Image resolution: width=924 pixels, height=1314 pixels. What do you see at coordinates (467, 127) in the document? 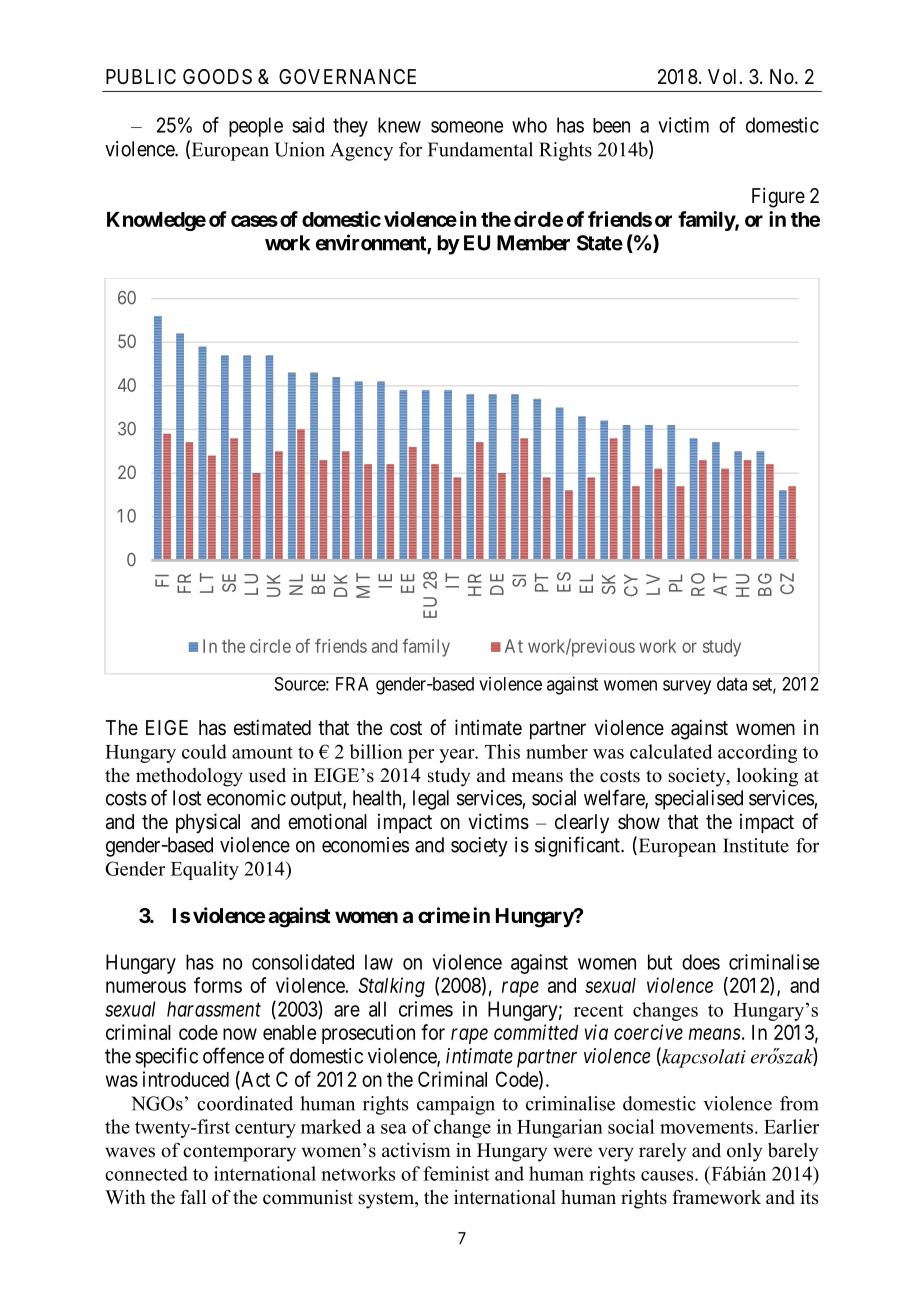
I see `someone` at bounding box center [467, 127].
